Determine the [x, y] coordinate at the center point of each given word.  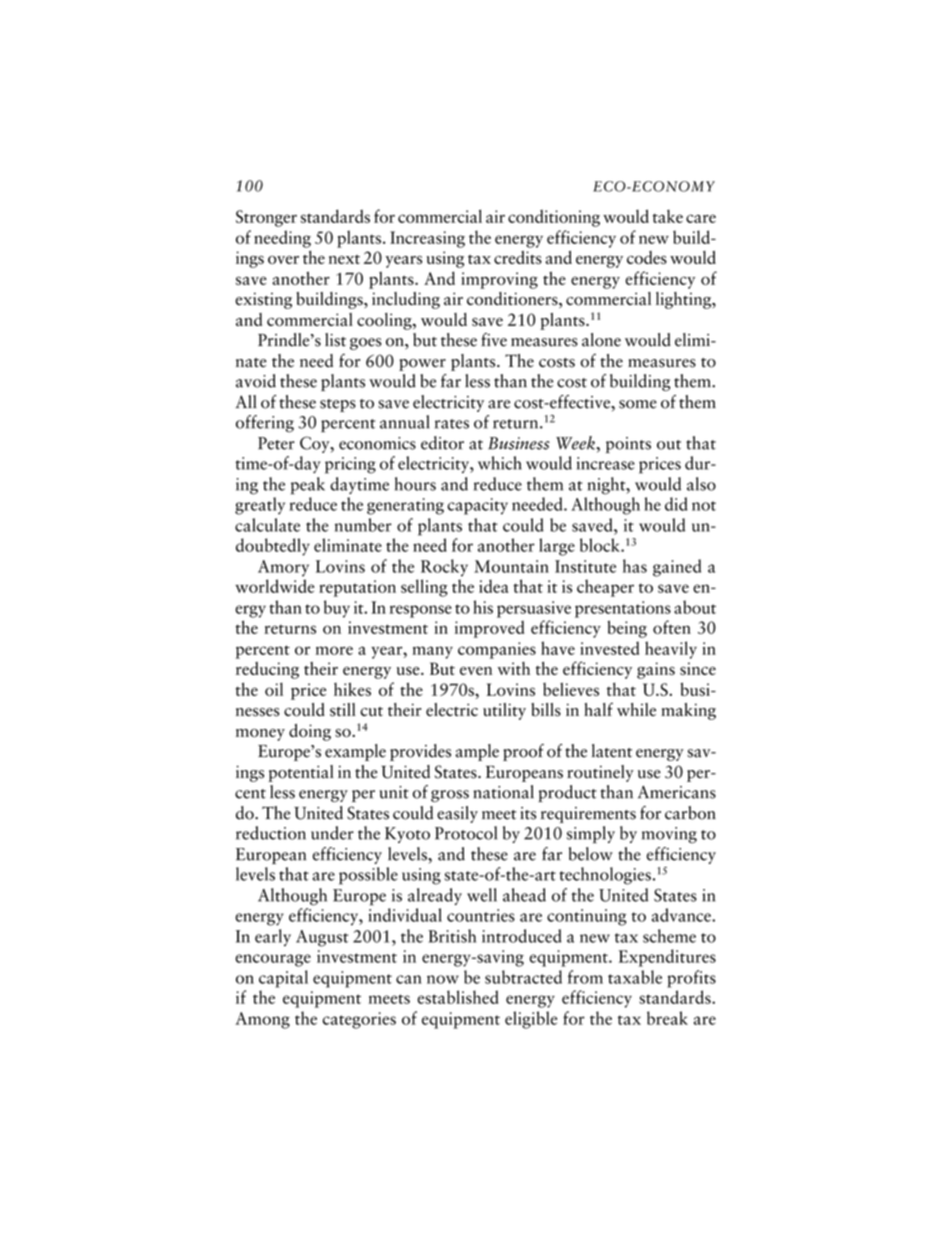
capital [283, 979]
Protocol [466, 833]
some [638, 404]
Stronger [266, 218]
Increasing [427, 239]
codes [647, 257]
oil [274, 689]
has [635, 566]
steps [338, 405]
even [476, 671]
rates [452, 424]
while [636, 709]
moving [669, 835]
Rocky [444, 568]
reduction [271, 833]
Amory [283, 568]
